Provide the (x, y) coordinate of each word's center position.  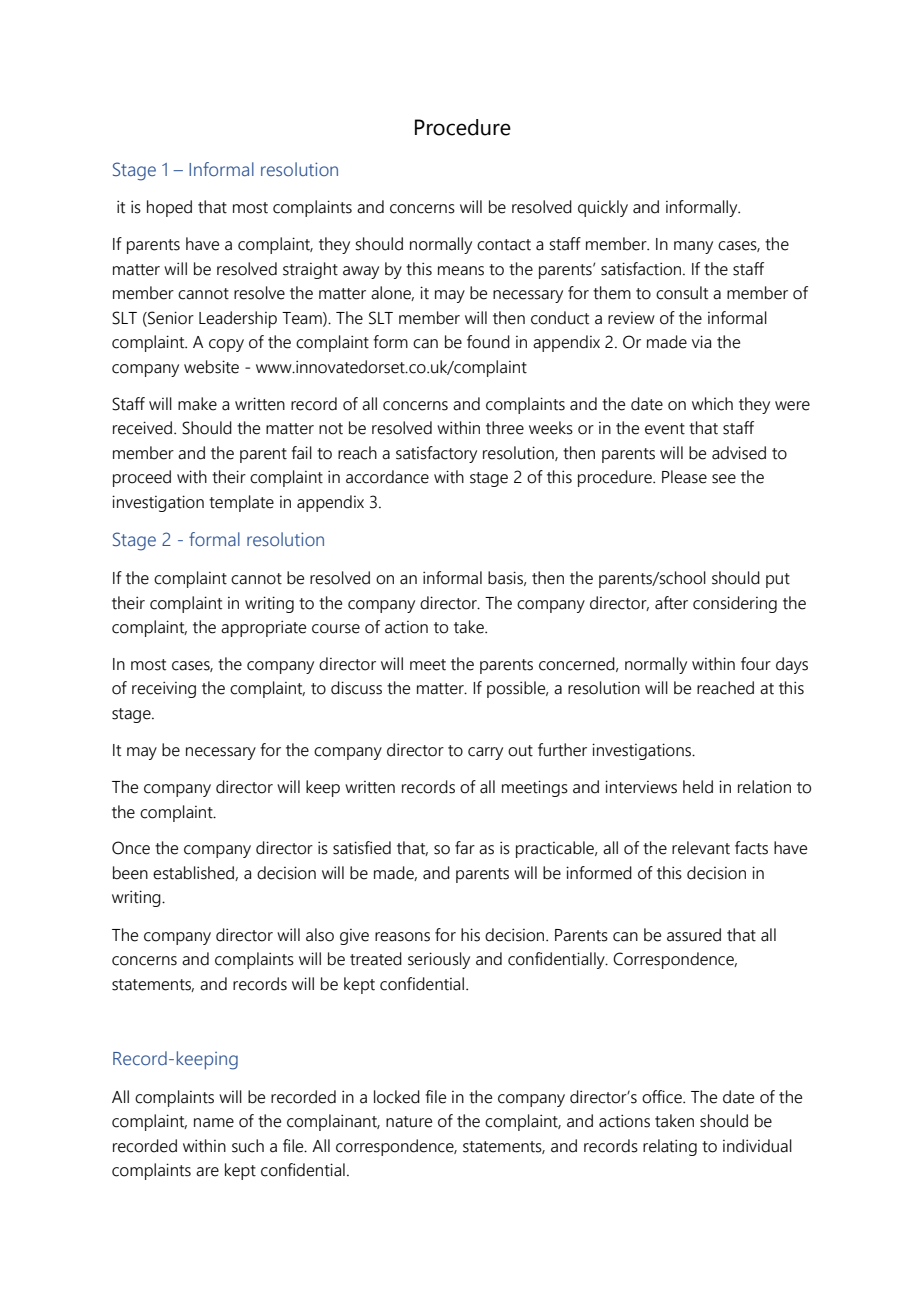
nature (409, 1122)
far (465, 848)
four (756, 664)
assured (694, 935)
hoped (169, 208)
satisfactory (436, 454)
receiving (164, 689)
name (214, 1123)
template (241, 503)
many (693, 247)
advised (739, 453)
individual (757, 1146)
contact (504, 245)
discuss (356, 688)
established (194, 873)
